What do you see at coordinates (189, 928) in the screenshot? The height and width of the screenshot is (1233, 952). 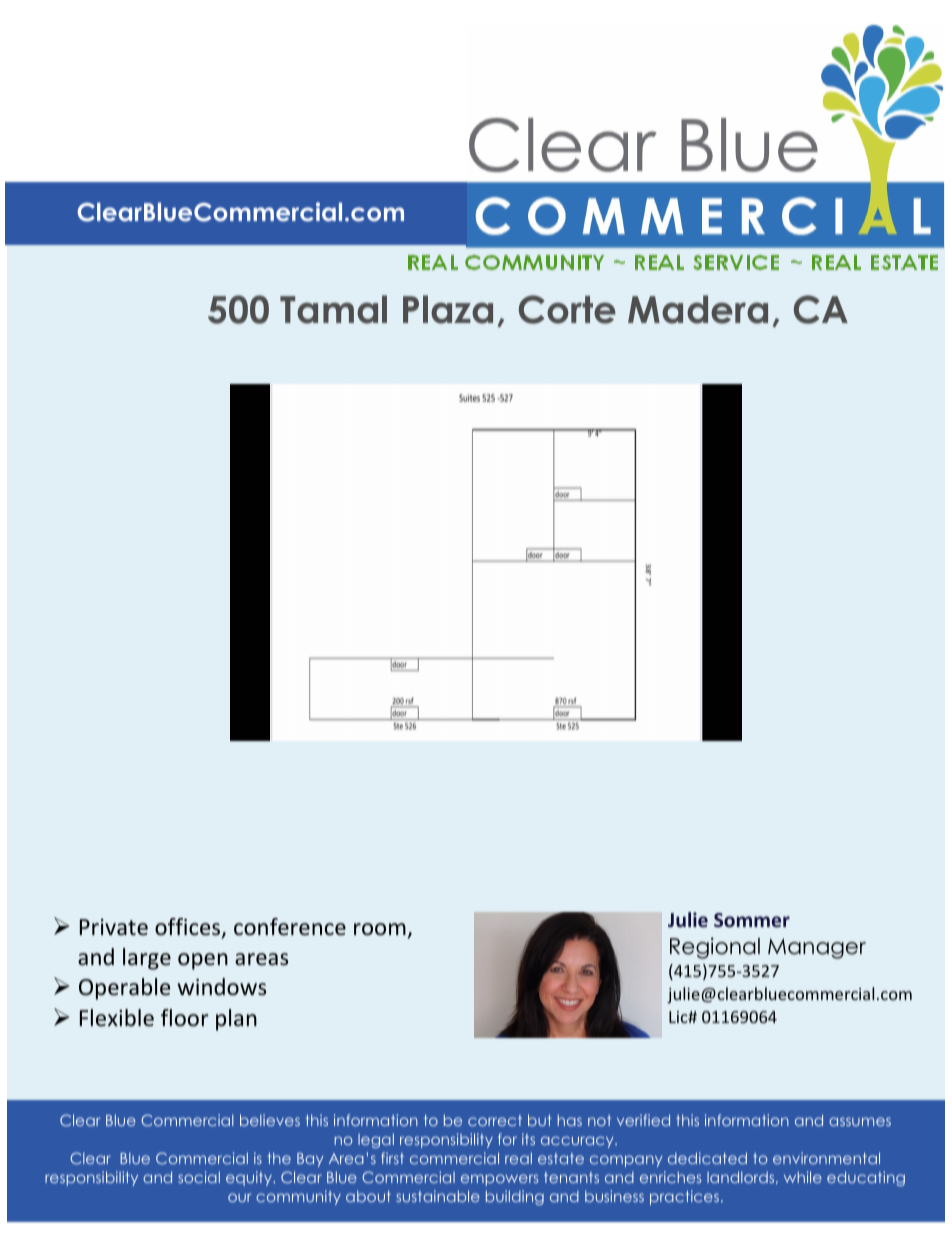 I see `offices` at bounding box center [189, 928].
